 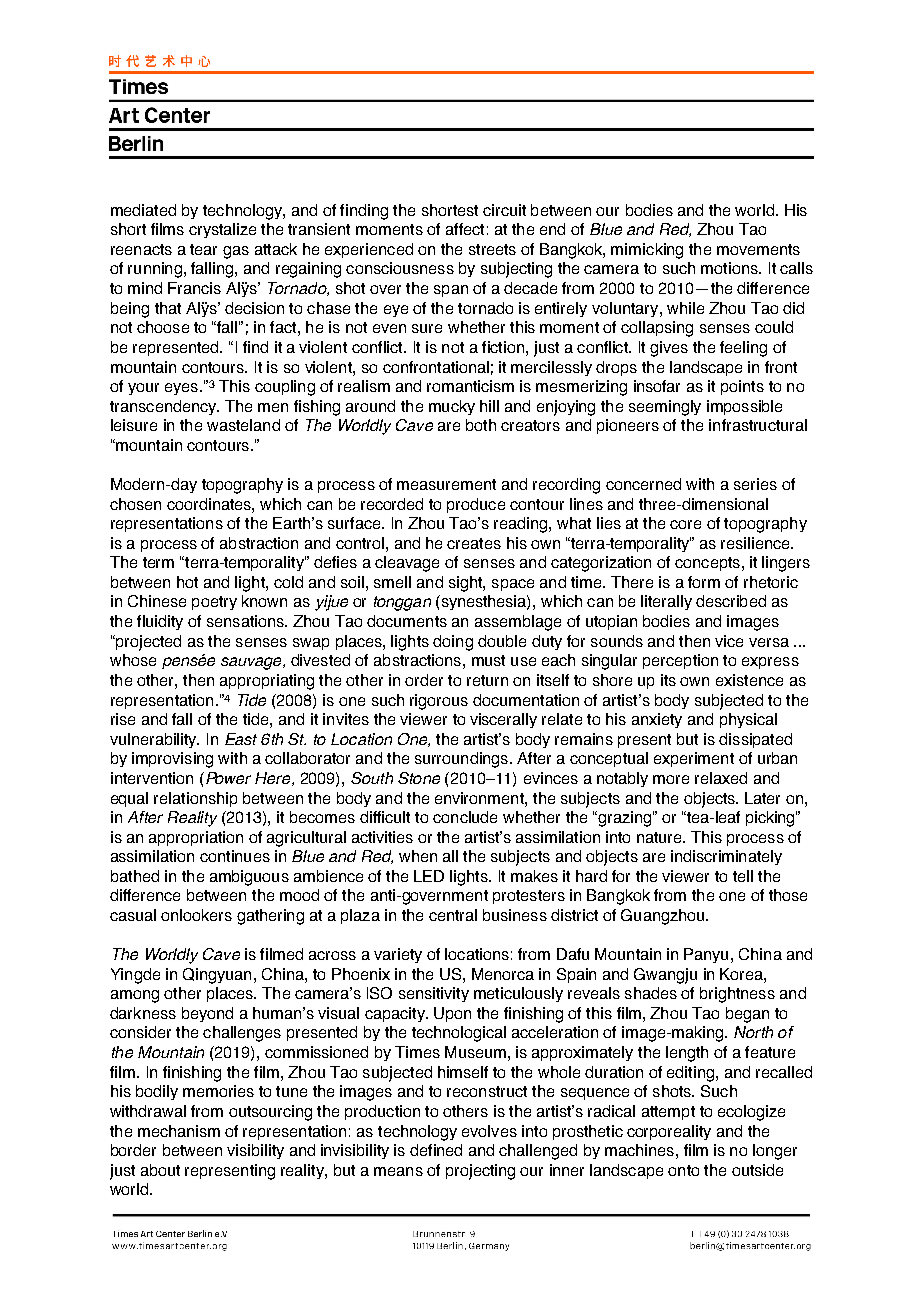 What do you see at coordinates (203, 249) in the document?
I see `tear` at bounding box center [203, 249].
